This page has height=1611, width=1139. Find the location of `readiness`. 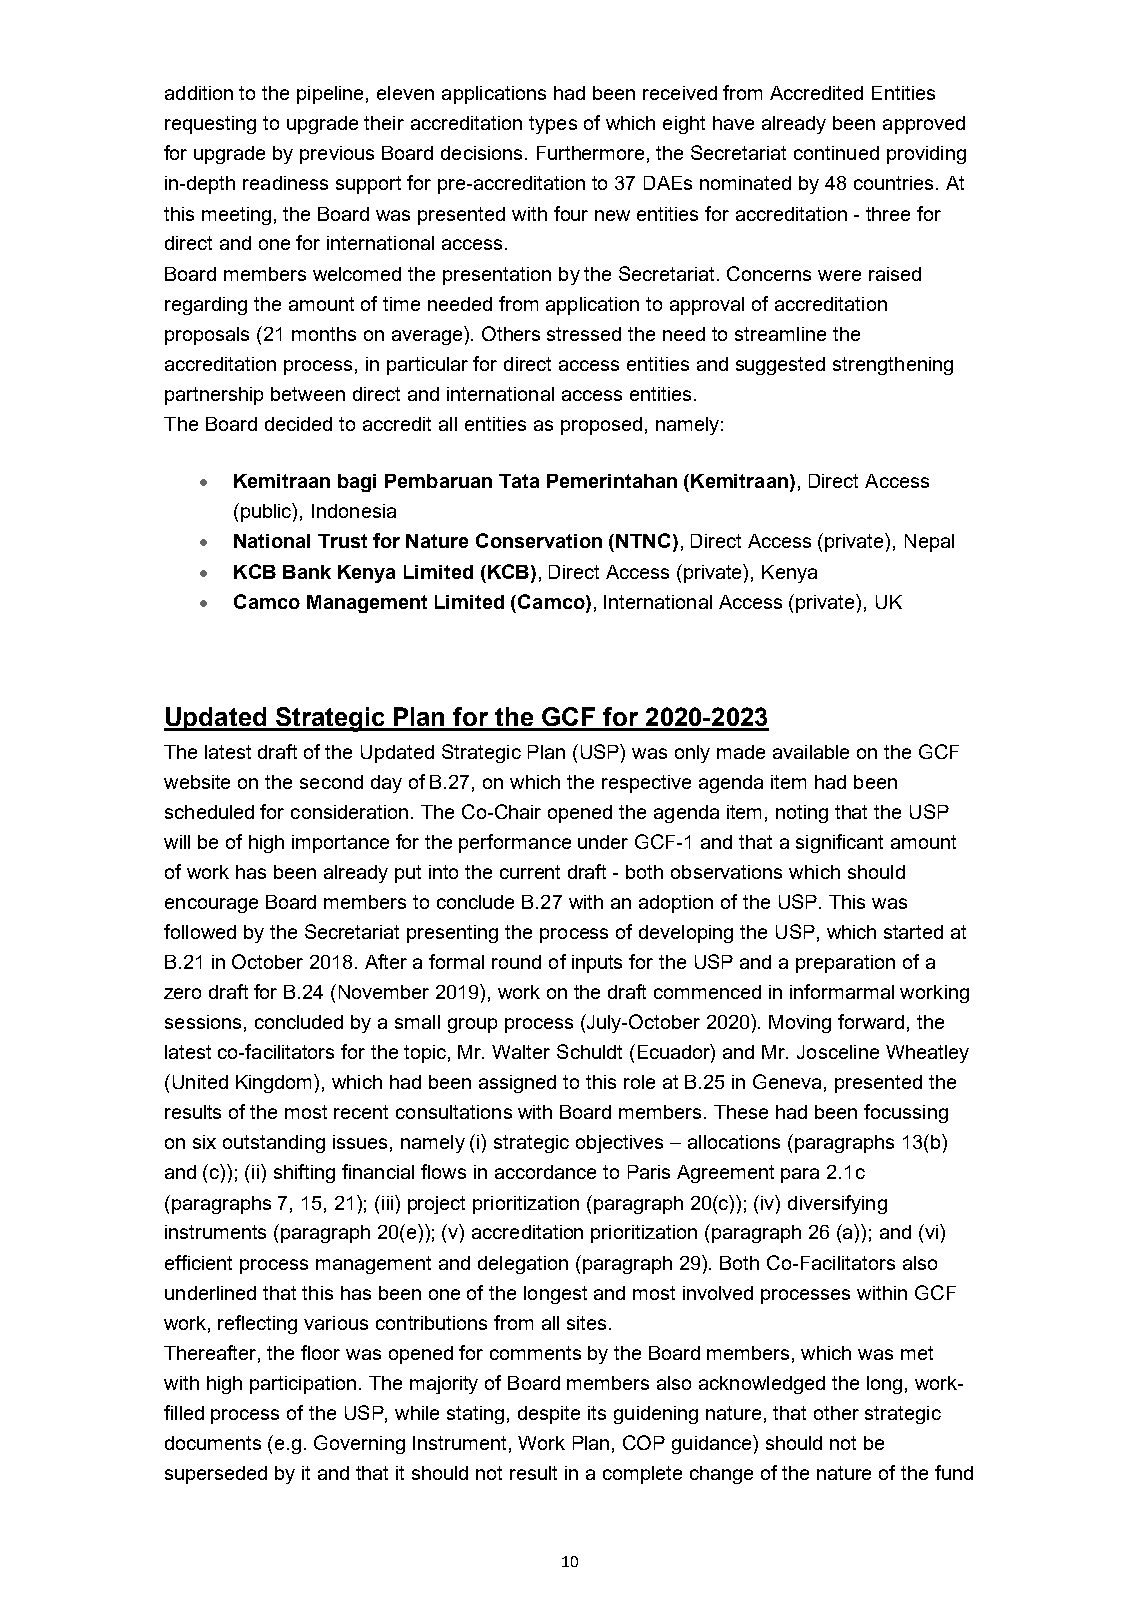

readiness is located at coordinates (285, 183).
